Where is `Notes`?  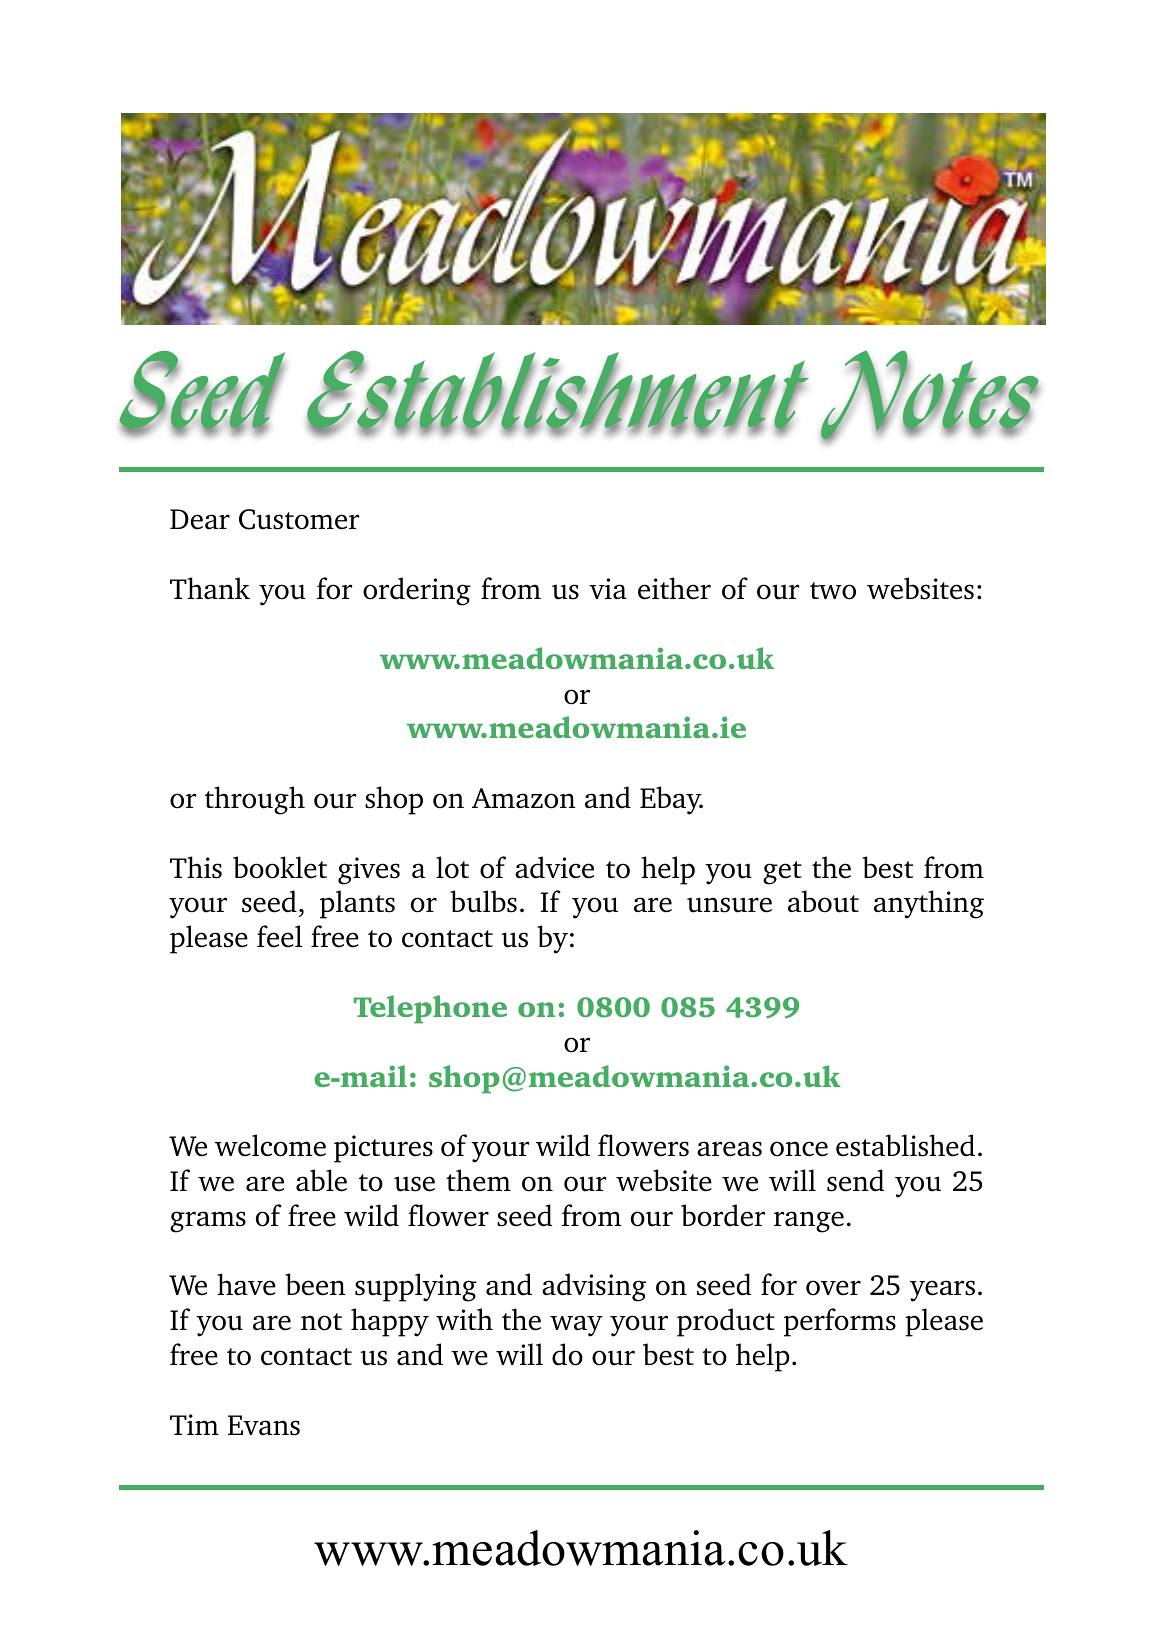 Notes is located at coordinates (930, 396).
